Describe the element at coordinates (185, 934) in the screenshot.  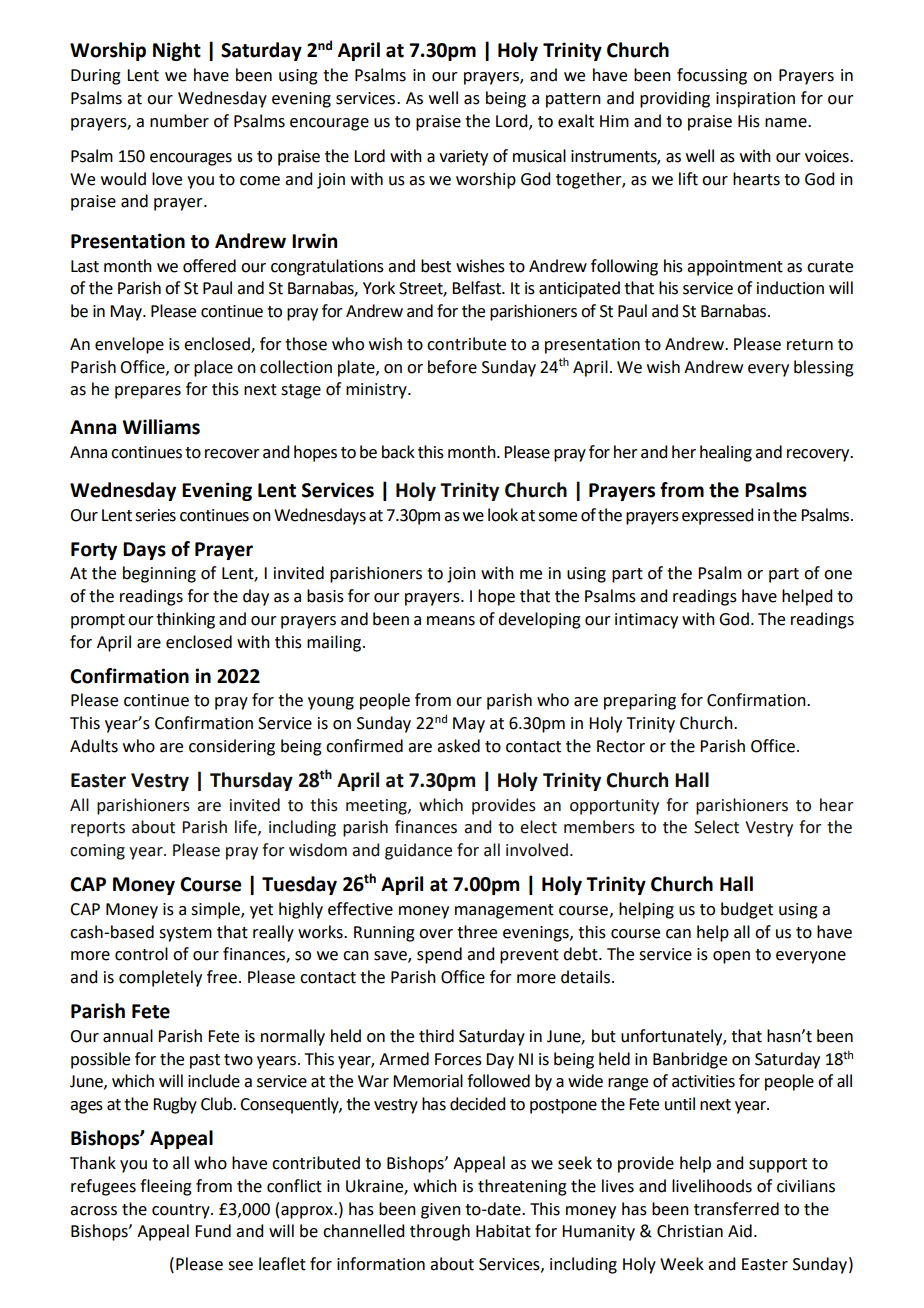
I see `system` at that location.
